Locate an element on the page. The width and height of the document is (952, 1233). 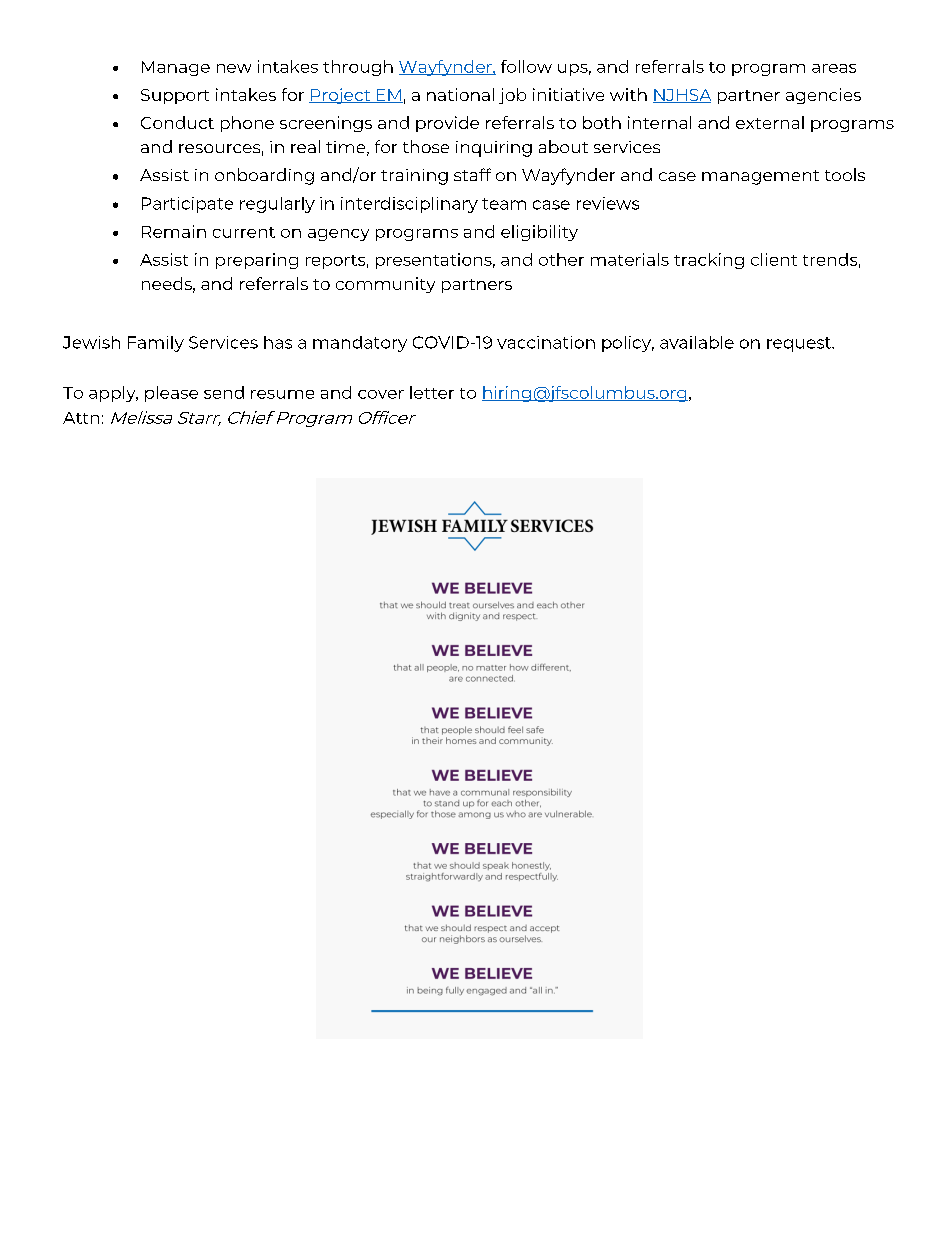
national is located at coordinates (460, 94).
